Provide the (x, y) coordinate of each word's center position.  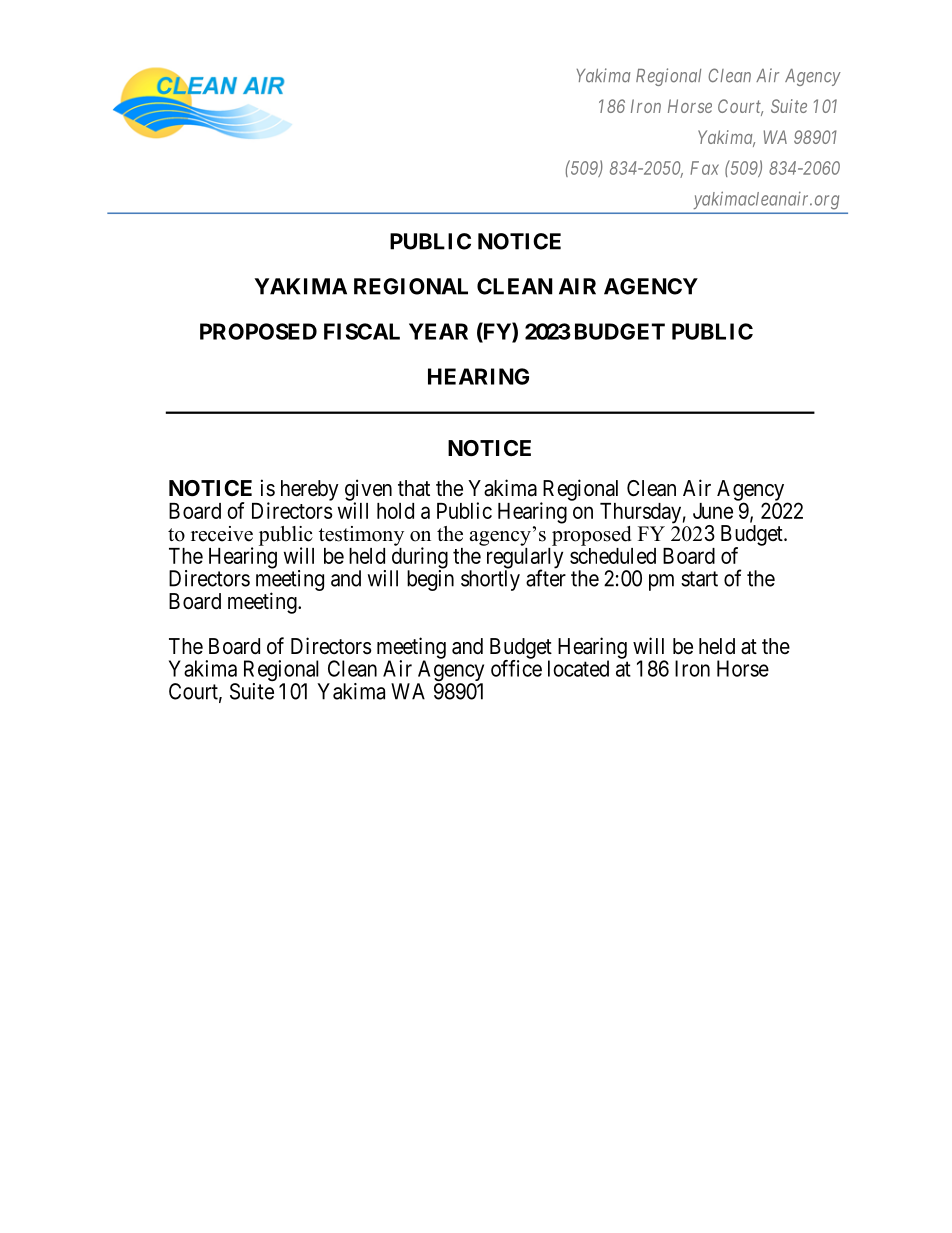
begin (430, 580)
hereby (310, 490)
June (713, 511)
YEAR (438, 331)
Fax (704, 168)
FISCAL (362, 331)
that (414, 488)
